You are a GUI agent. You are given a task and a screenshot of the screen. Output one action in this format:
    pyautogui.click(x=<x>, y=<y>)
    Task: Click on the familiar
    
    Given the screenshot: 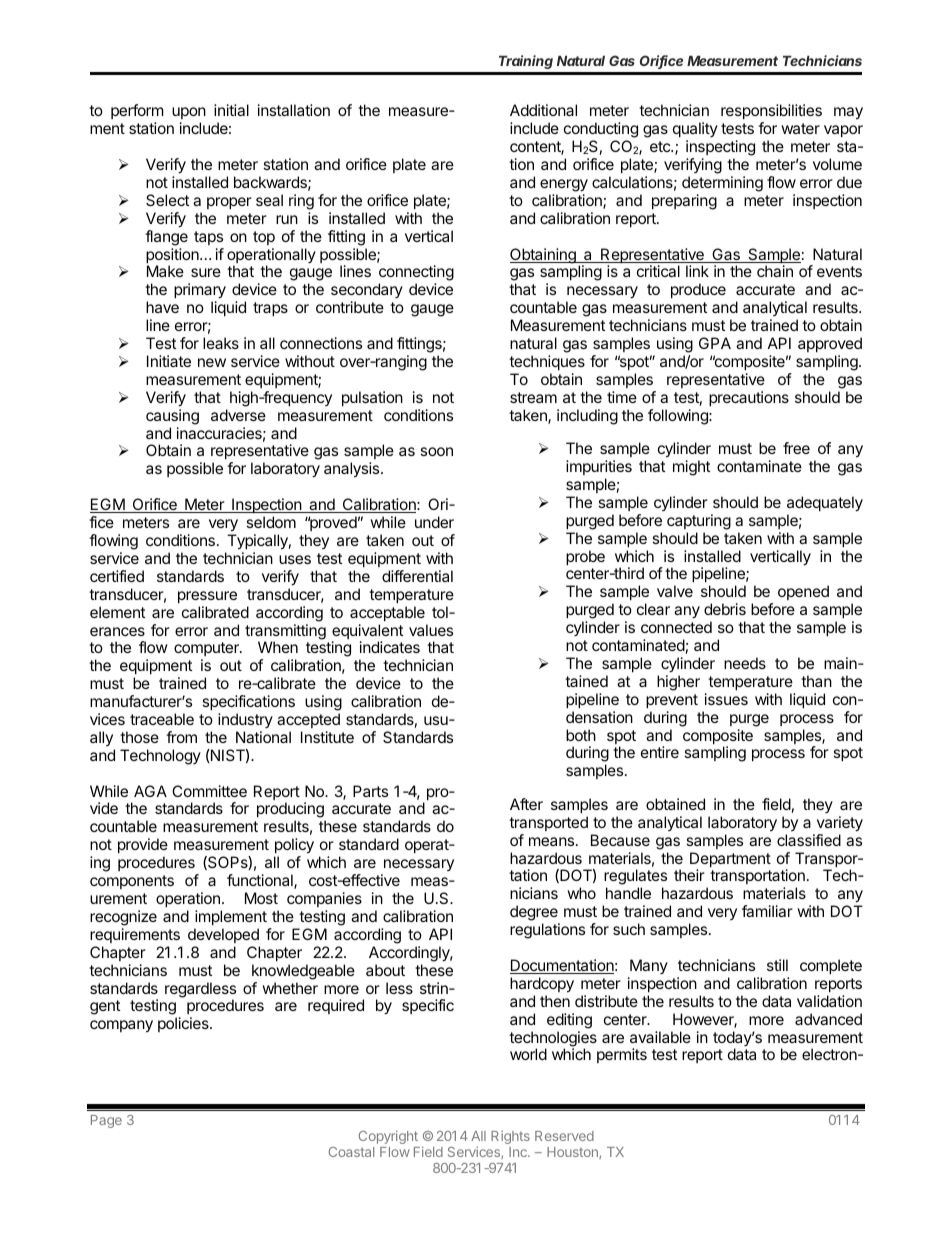 What is the action you would take?
    pyautogui.click(x=767, y=911)
